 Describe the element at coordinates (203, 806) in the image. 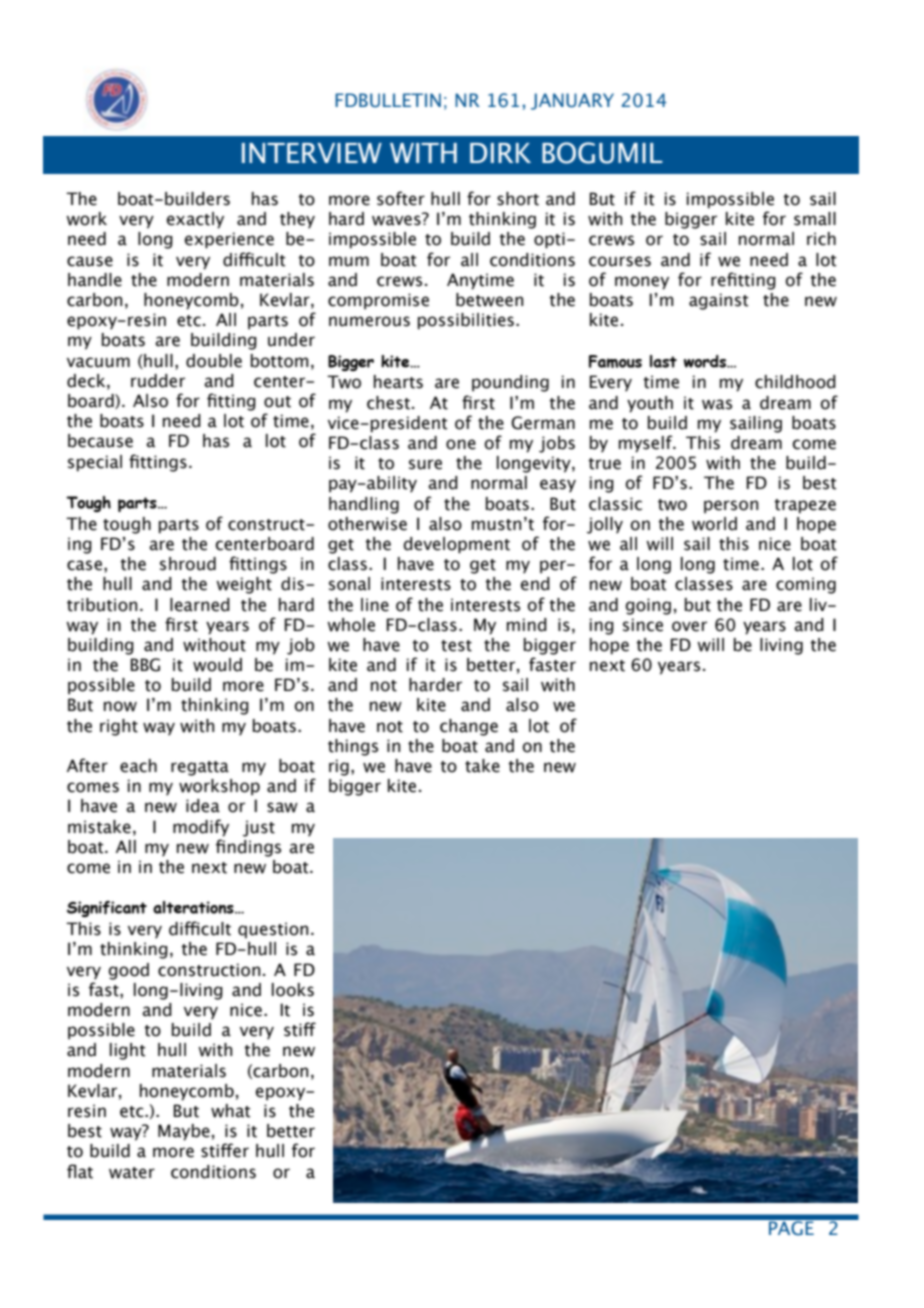

I see `idea` at that location.
